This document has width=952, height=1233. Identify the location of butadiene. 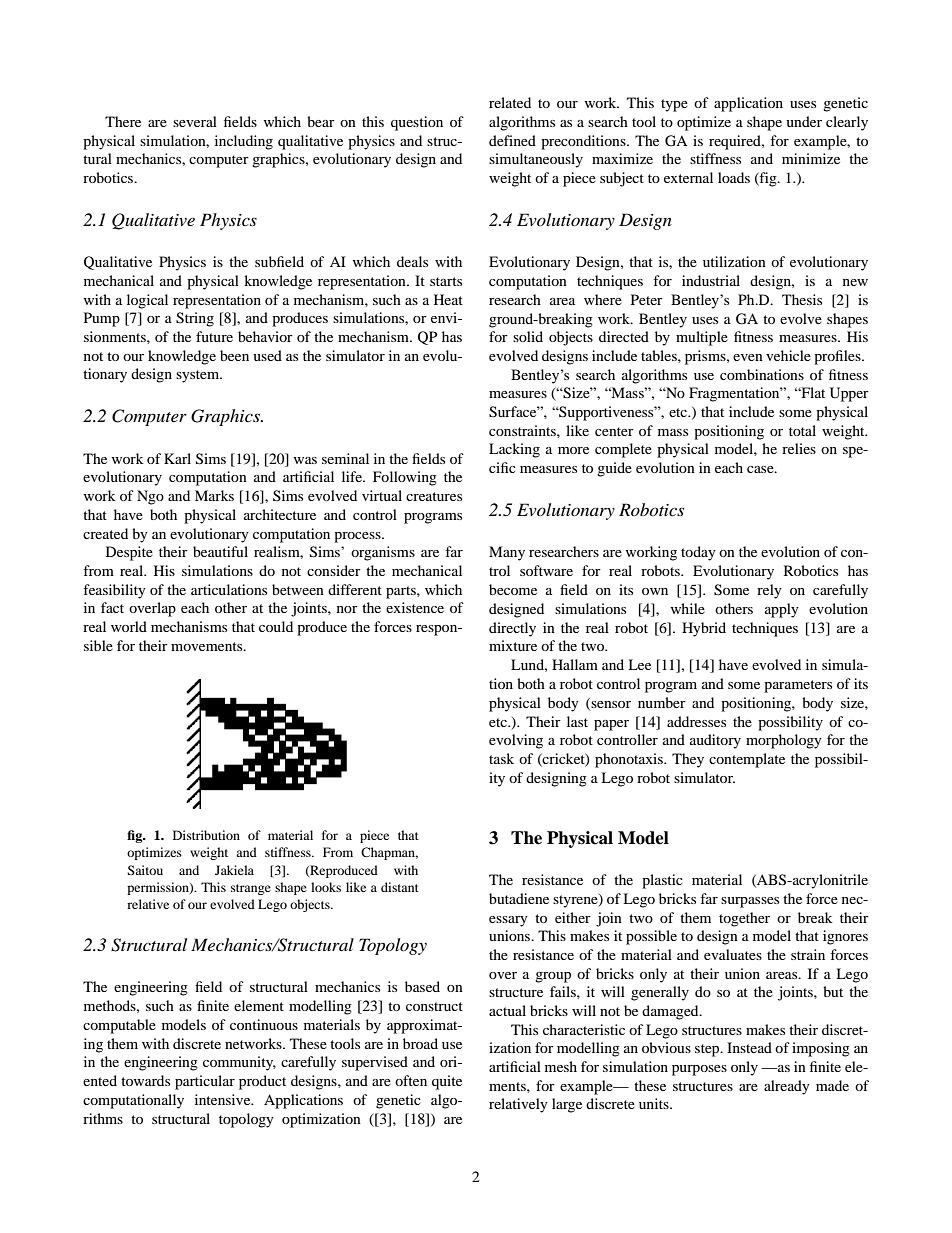
(519, 898).
